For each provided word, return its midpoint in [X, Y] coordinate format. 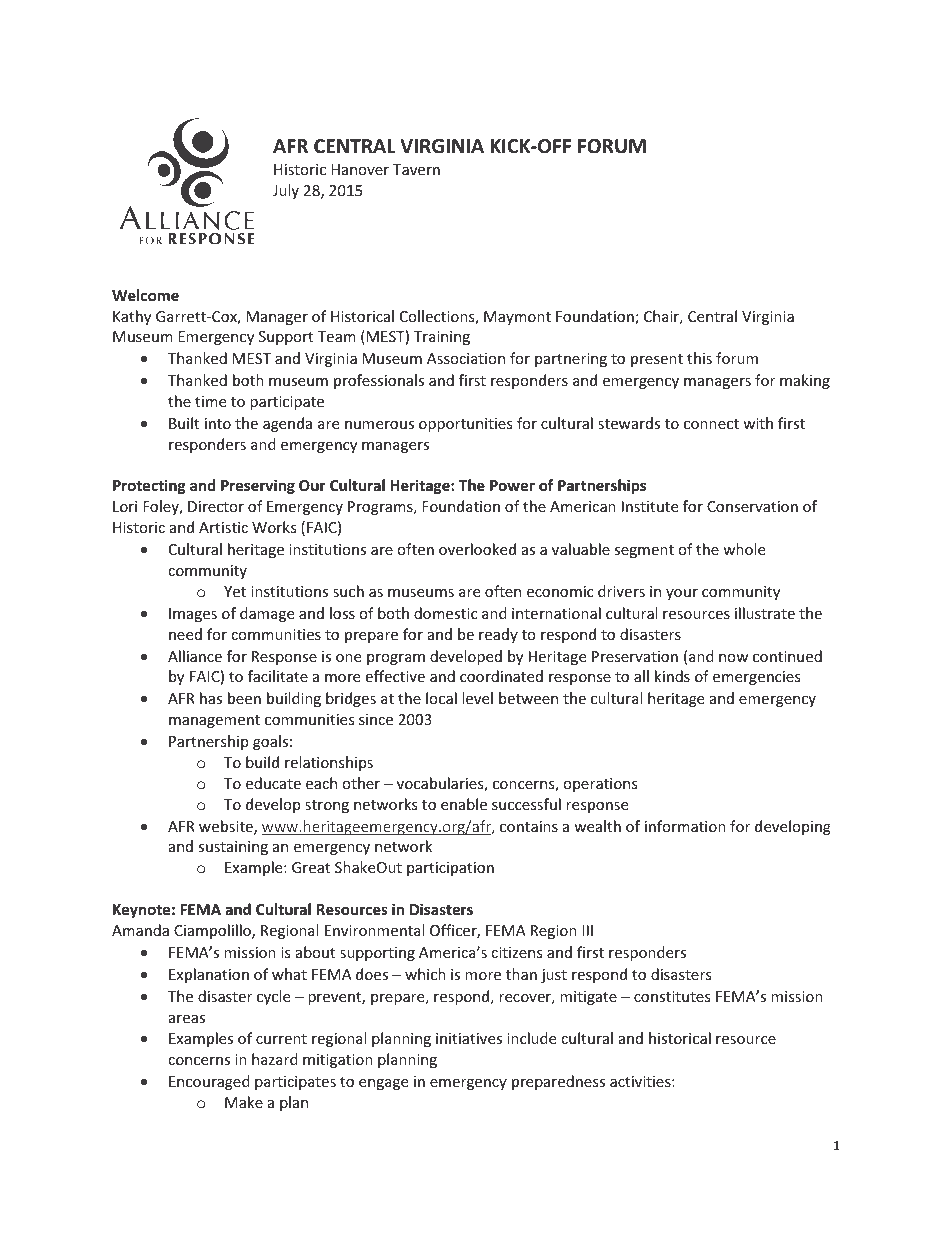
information [685, 826]
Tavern [416, 169]
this [699, 358]
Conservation [752, 506]
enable [464, 804]
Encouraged [209, 1082]
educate [273, 783]
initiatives [469, 1038]
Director [216, 506]
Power [512, 485]
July [286, 191]
